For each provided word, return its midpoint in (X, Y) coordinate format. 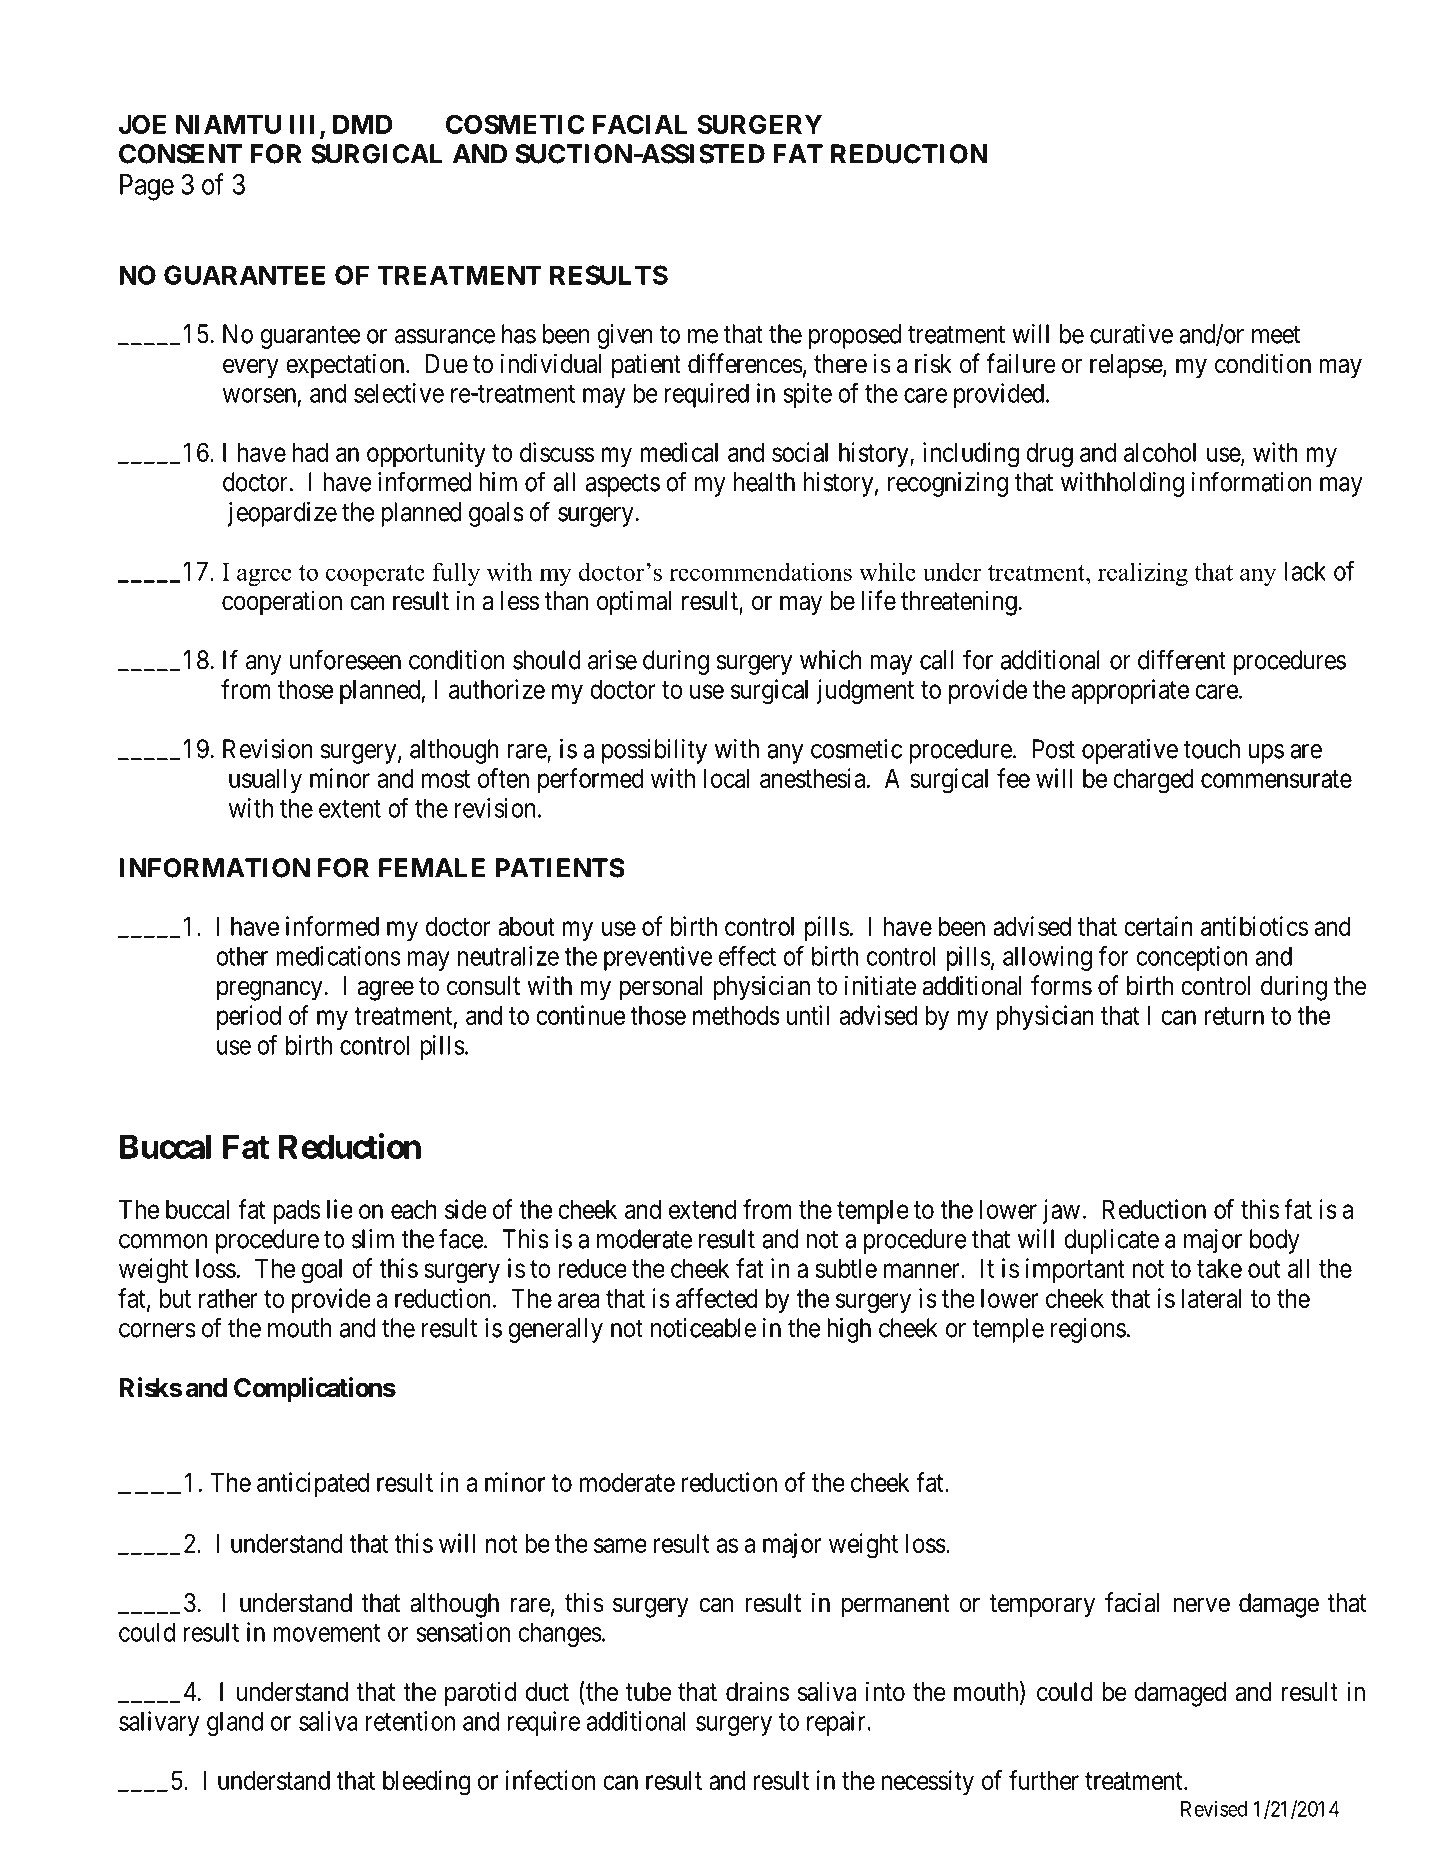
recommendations (760, 571)
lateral (1211, 1298)
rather (228, 1298)
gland (235, 1723)
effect (747, 956)
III (305, 125)
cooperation (282, 603)
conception (1192, 958)
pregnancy (271, 991)
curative (1131, 334)
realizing (1143, 574)
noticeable (703, 1328)
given (625, 336)
